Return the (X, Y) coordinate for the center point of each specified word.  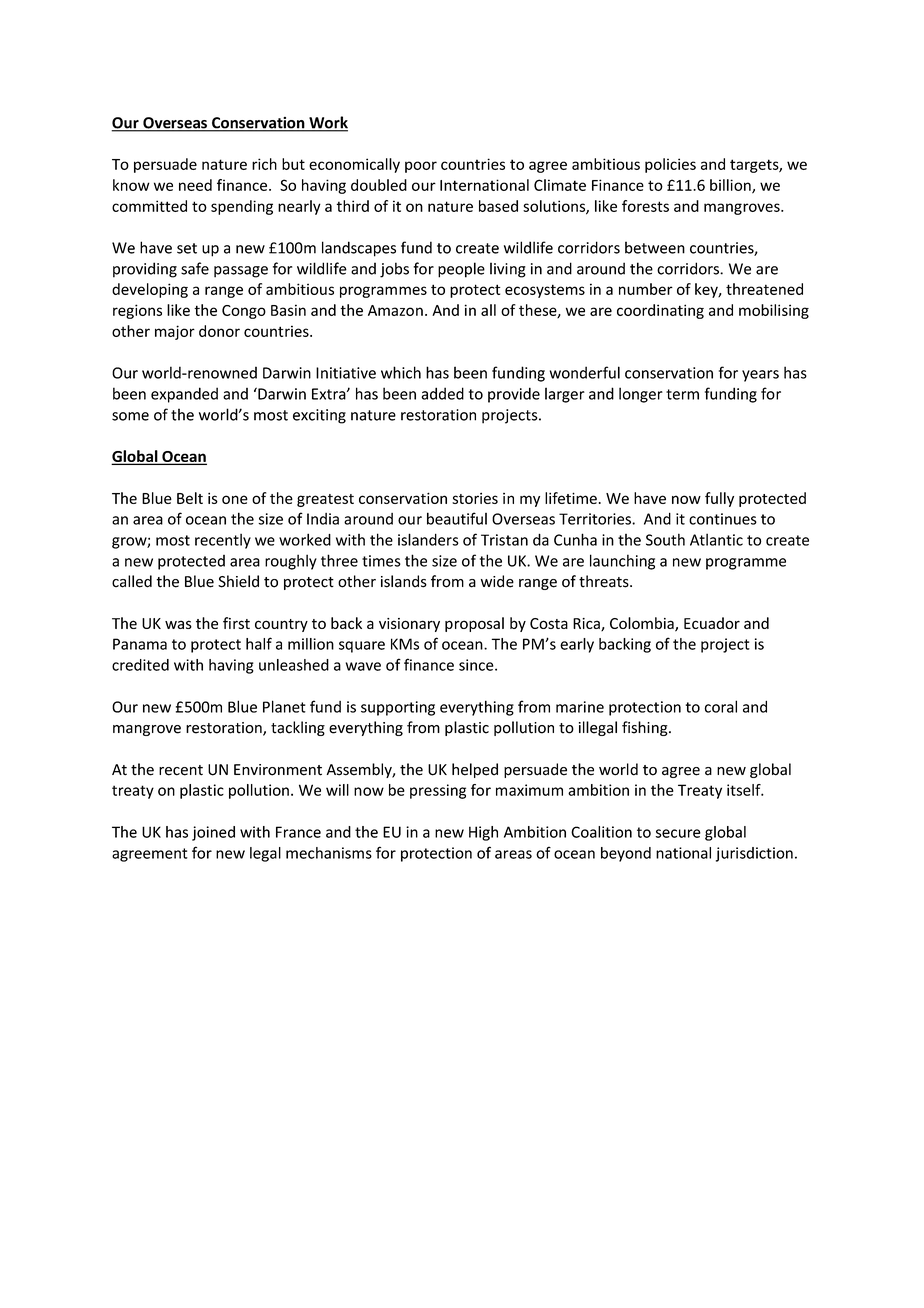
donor (219, 331)
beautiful (457, 518)
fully (719, 499)
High (483, 833)
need (195, 185)
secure (678, 833)
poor (421, 167)
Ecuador (712, 623)
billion (731, 186)
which (401, 372)
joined (213, 833)
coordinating (660, 311)
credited (140, 665)
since (477, 665)
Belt (190, 498)
